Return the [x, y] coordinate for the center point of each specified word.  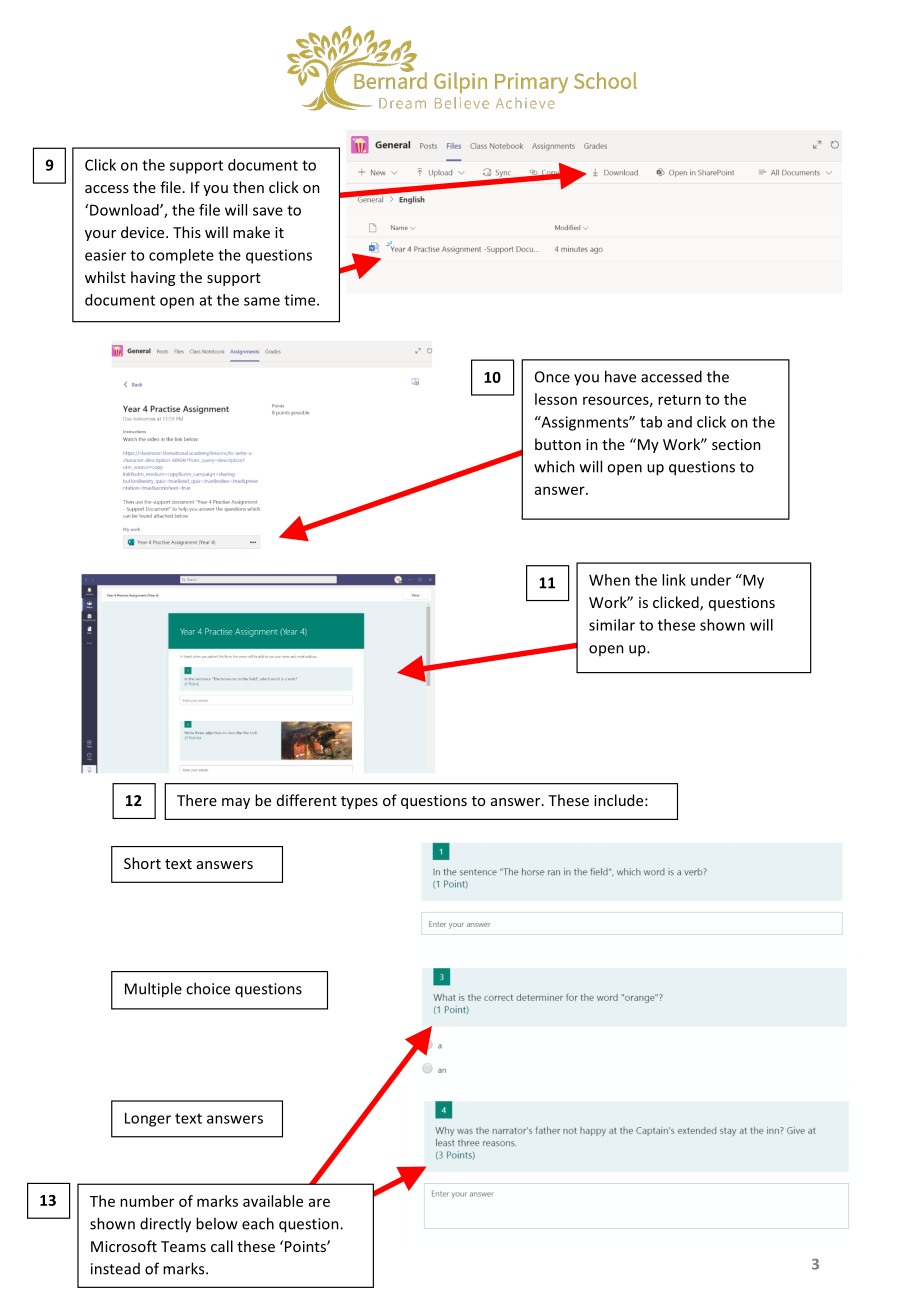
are [319, 1202]
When [609, 580]
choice [208, 988]
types [359, 802]
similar [612, 625]
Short [142, 863]
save [268, 211]
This [187, 232]
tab [651, 422]
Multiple [153, 990]
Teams [183, 1246]
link [674, 580]
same [262, 301]
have [620, 376]
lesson [556, 399]
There [197, 800]
